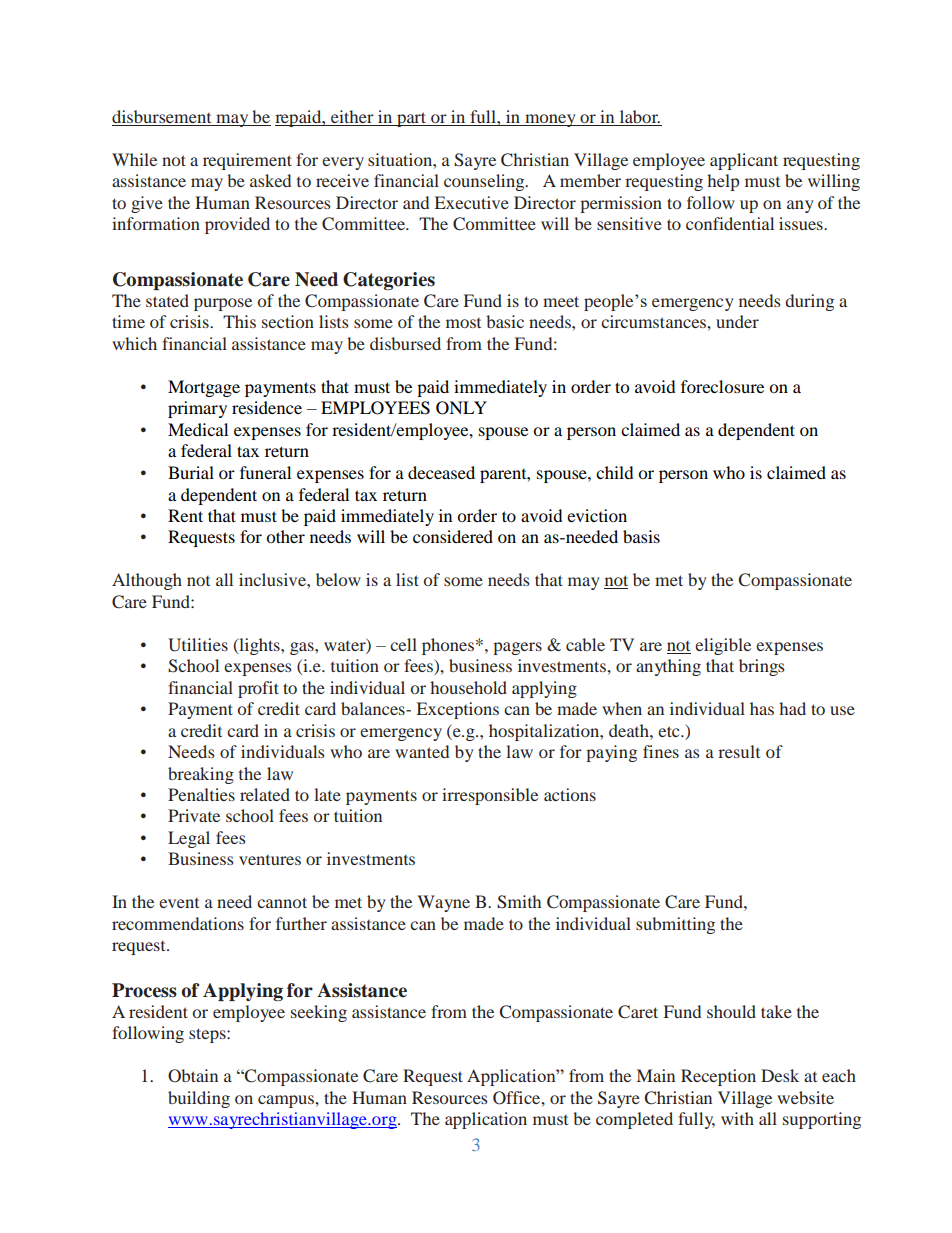 Image resolution: width=952 pixels, height=1233 pixels. Describe the element at coordinates (448, 646) in the image. I see `phones` at that location.
